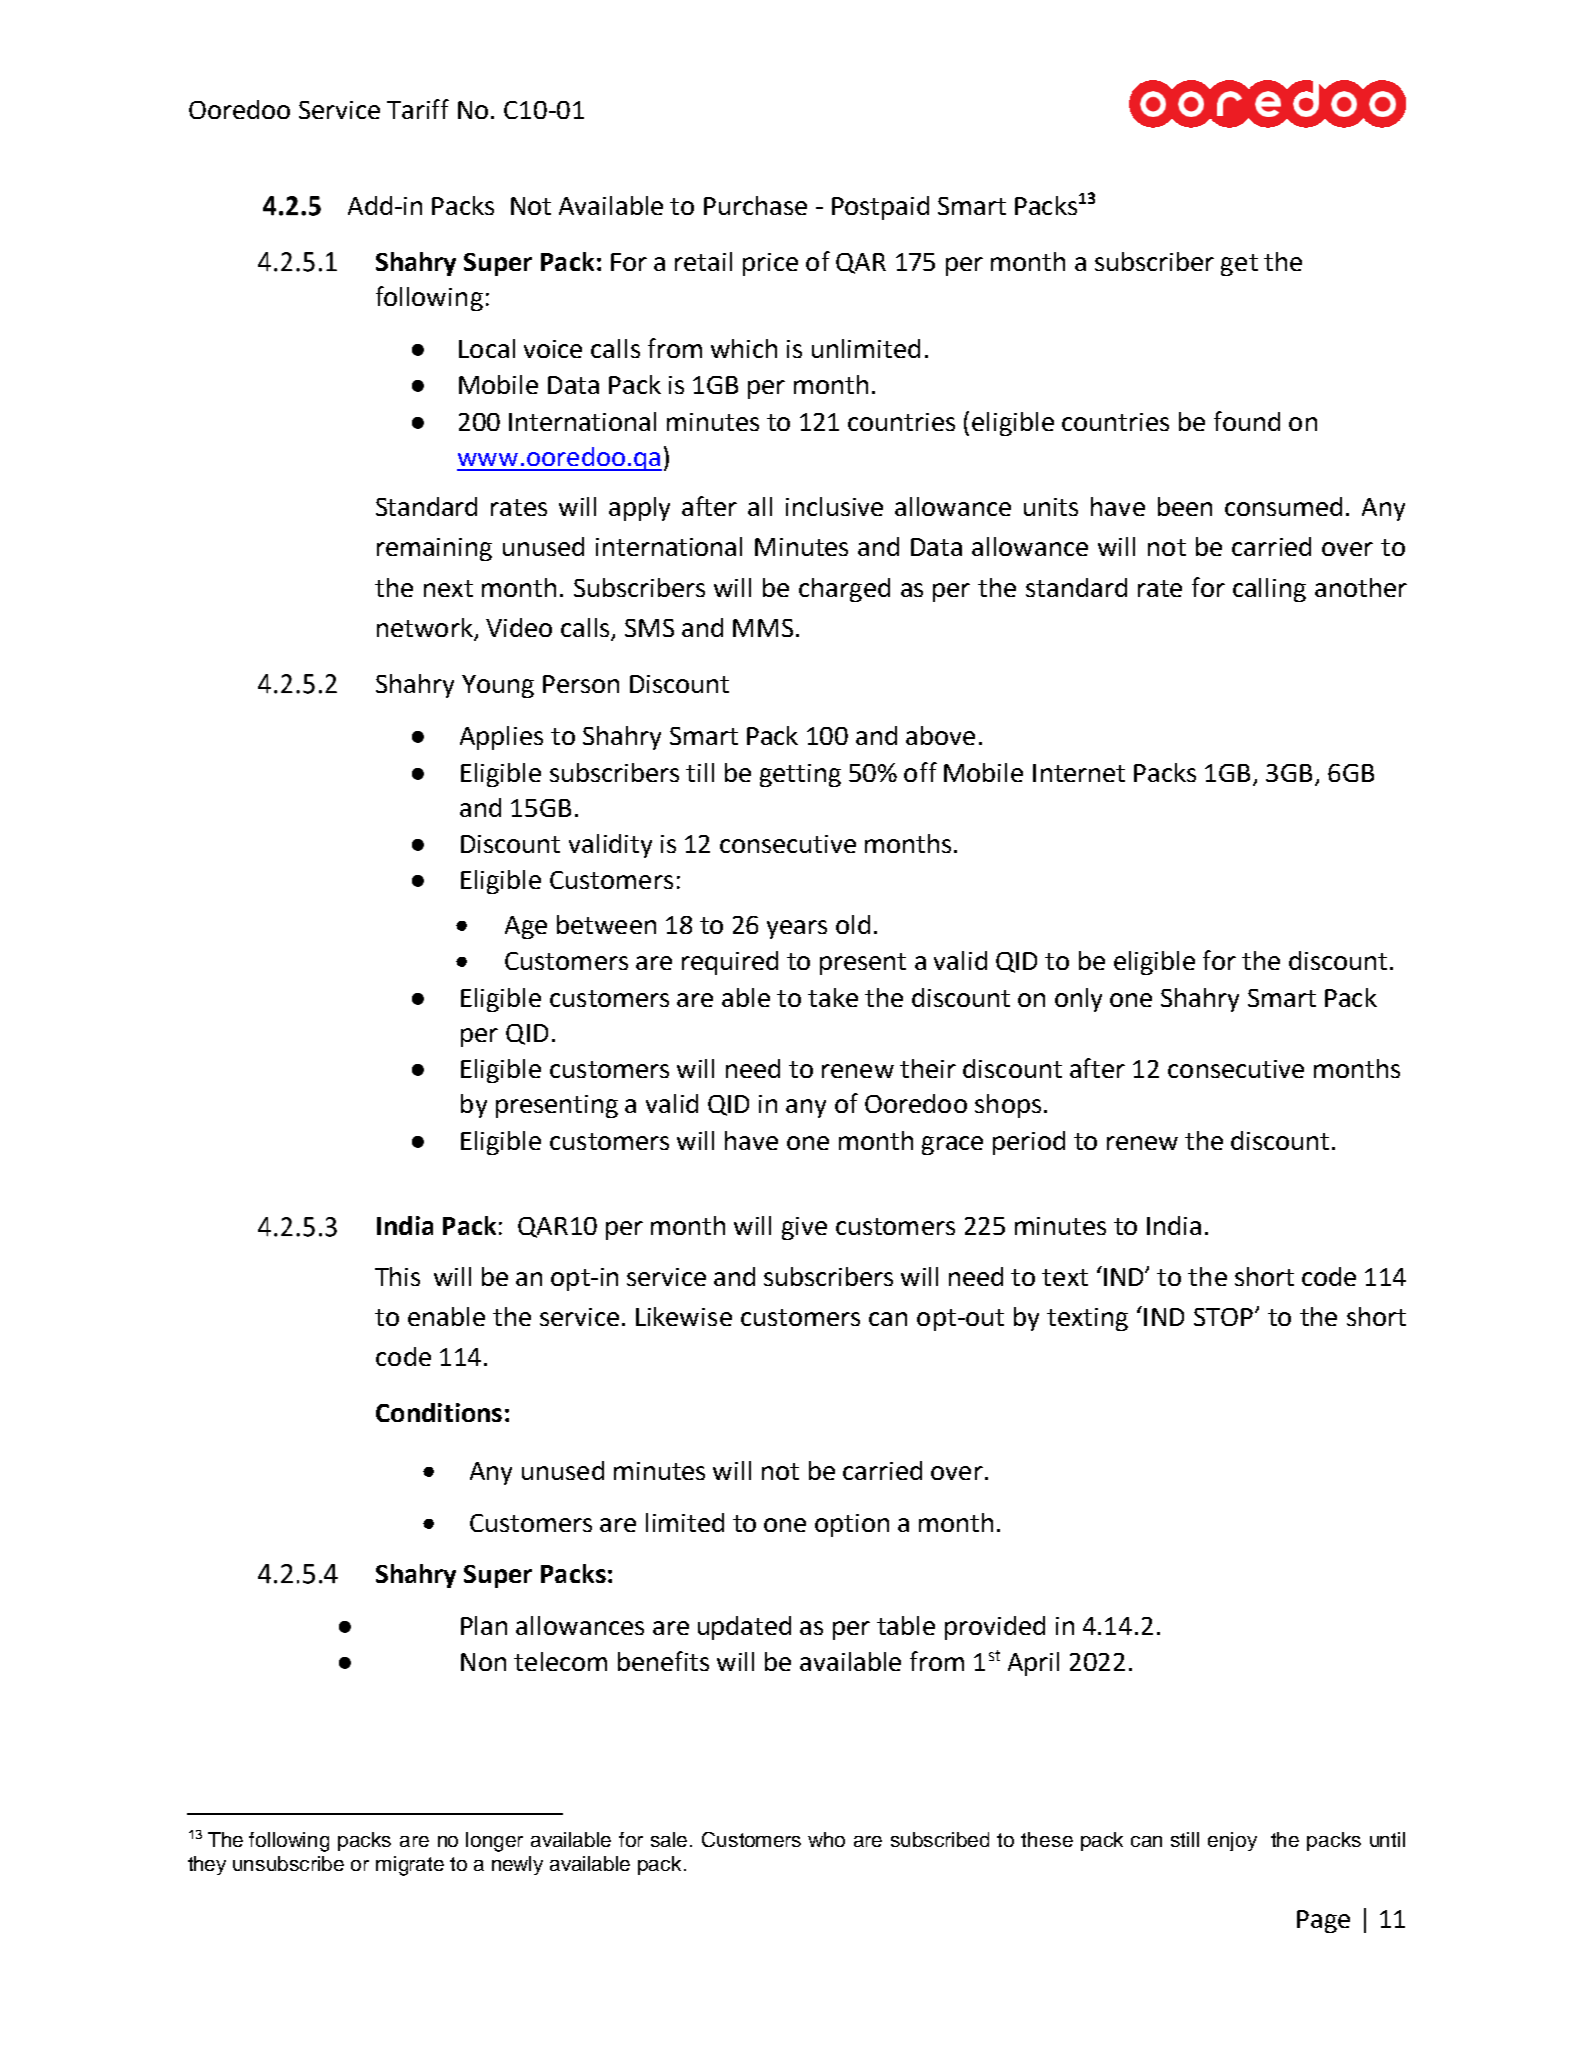 The height and width of the image is (2063, 1594). Describe the element at coordinates (826, 1839) in the image. I see `who` at that location.
